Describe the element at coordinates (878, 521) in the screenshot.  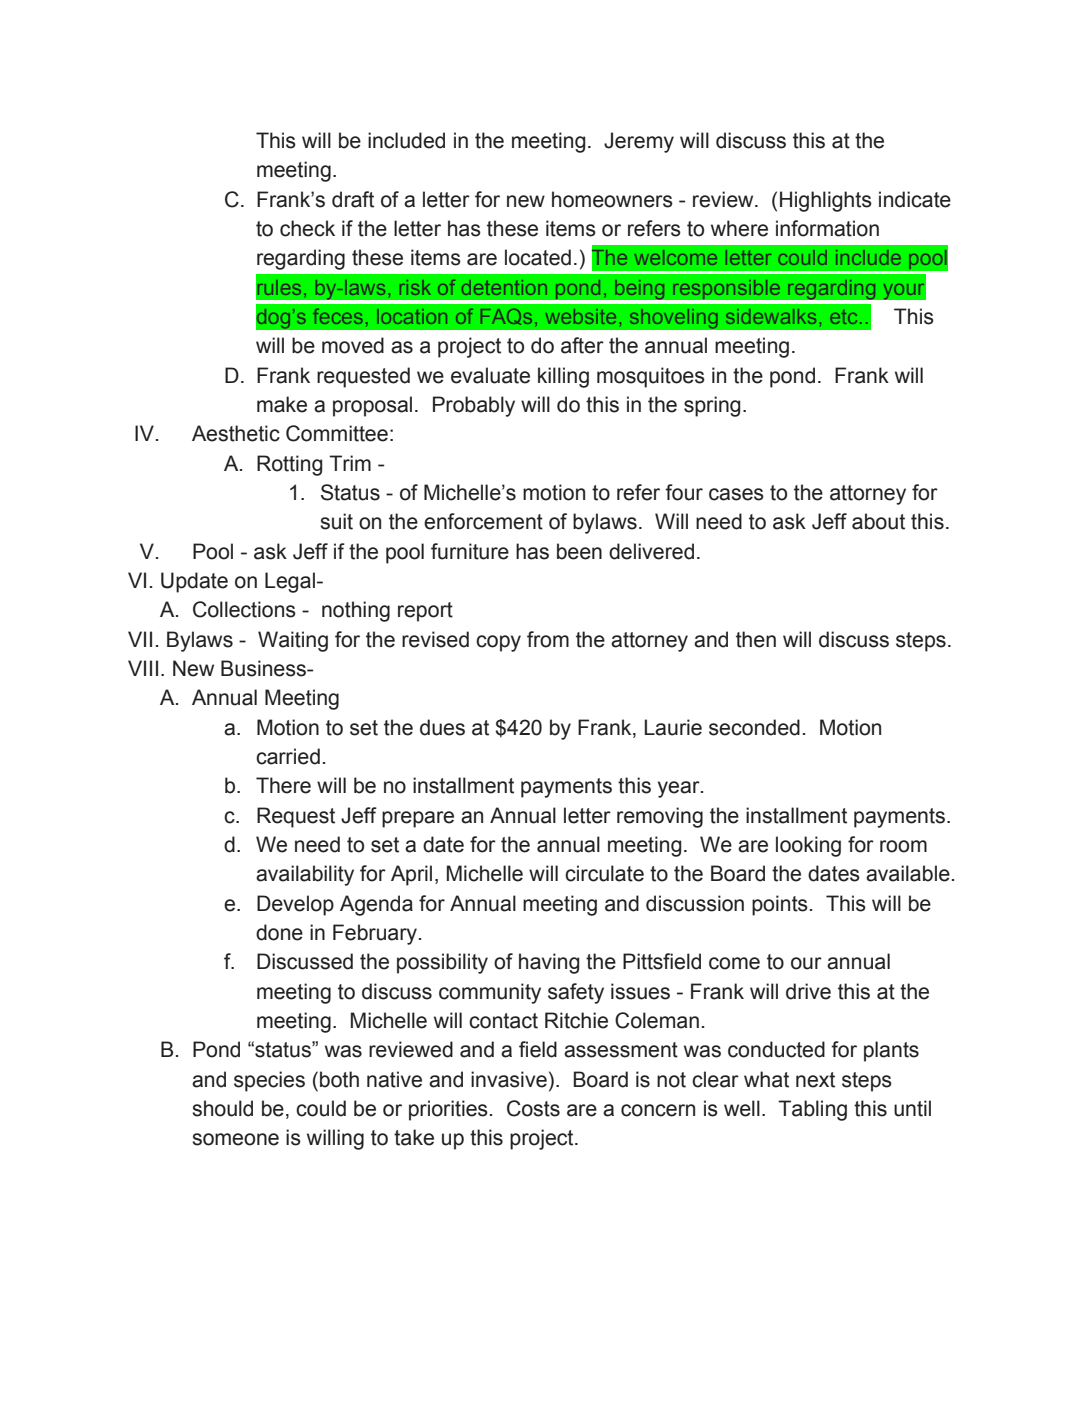
I see `about` at that location.
